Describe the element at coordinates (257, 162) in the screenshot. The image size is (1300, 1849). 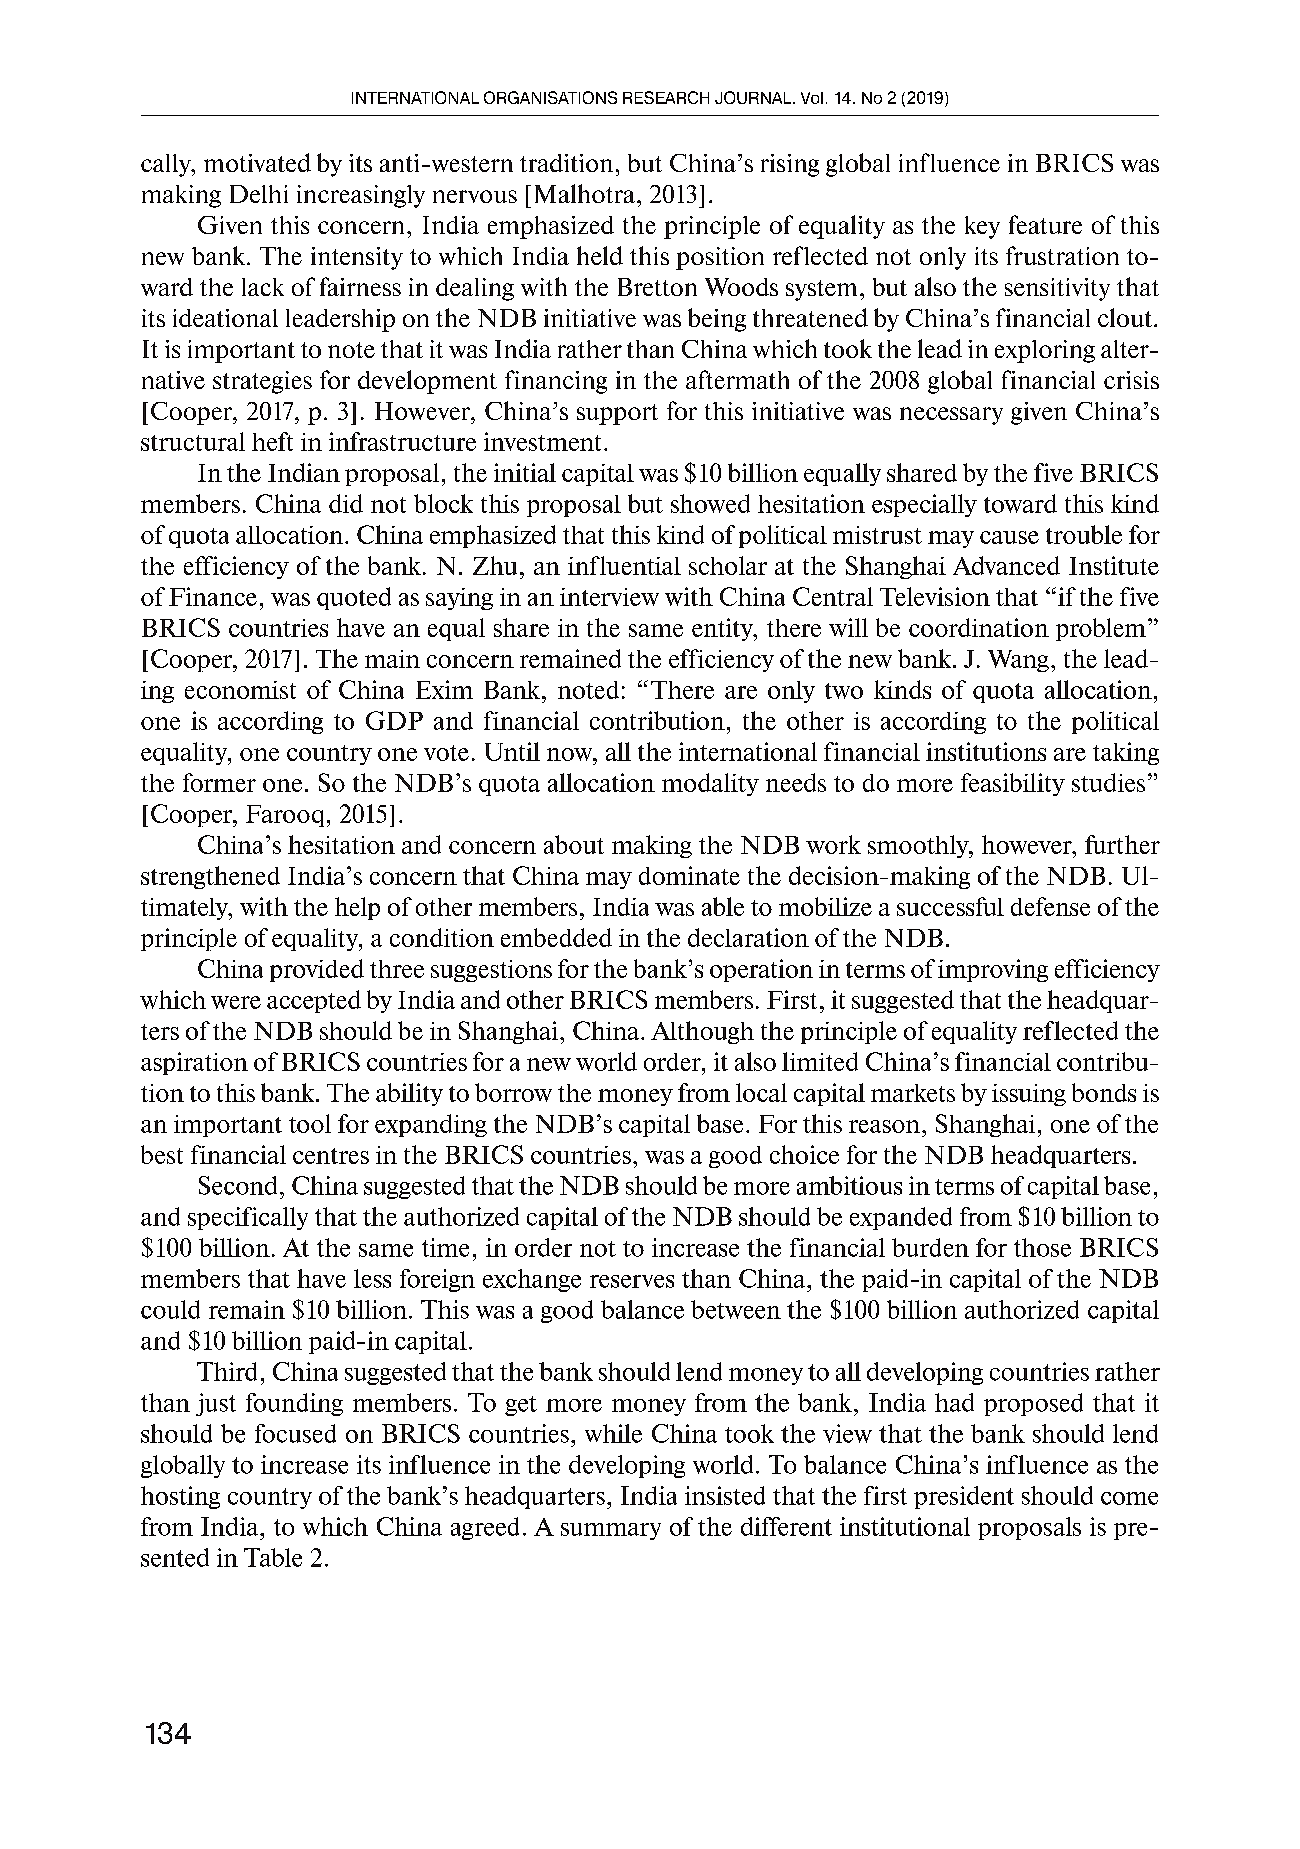
I see `motivated` at that location.
